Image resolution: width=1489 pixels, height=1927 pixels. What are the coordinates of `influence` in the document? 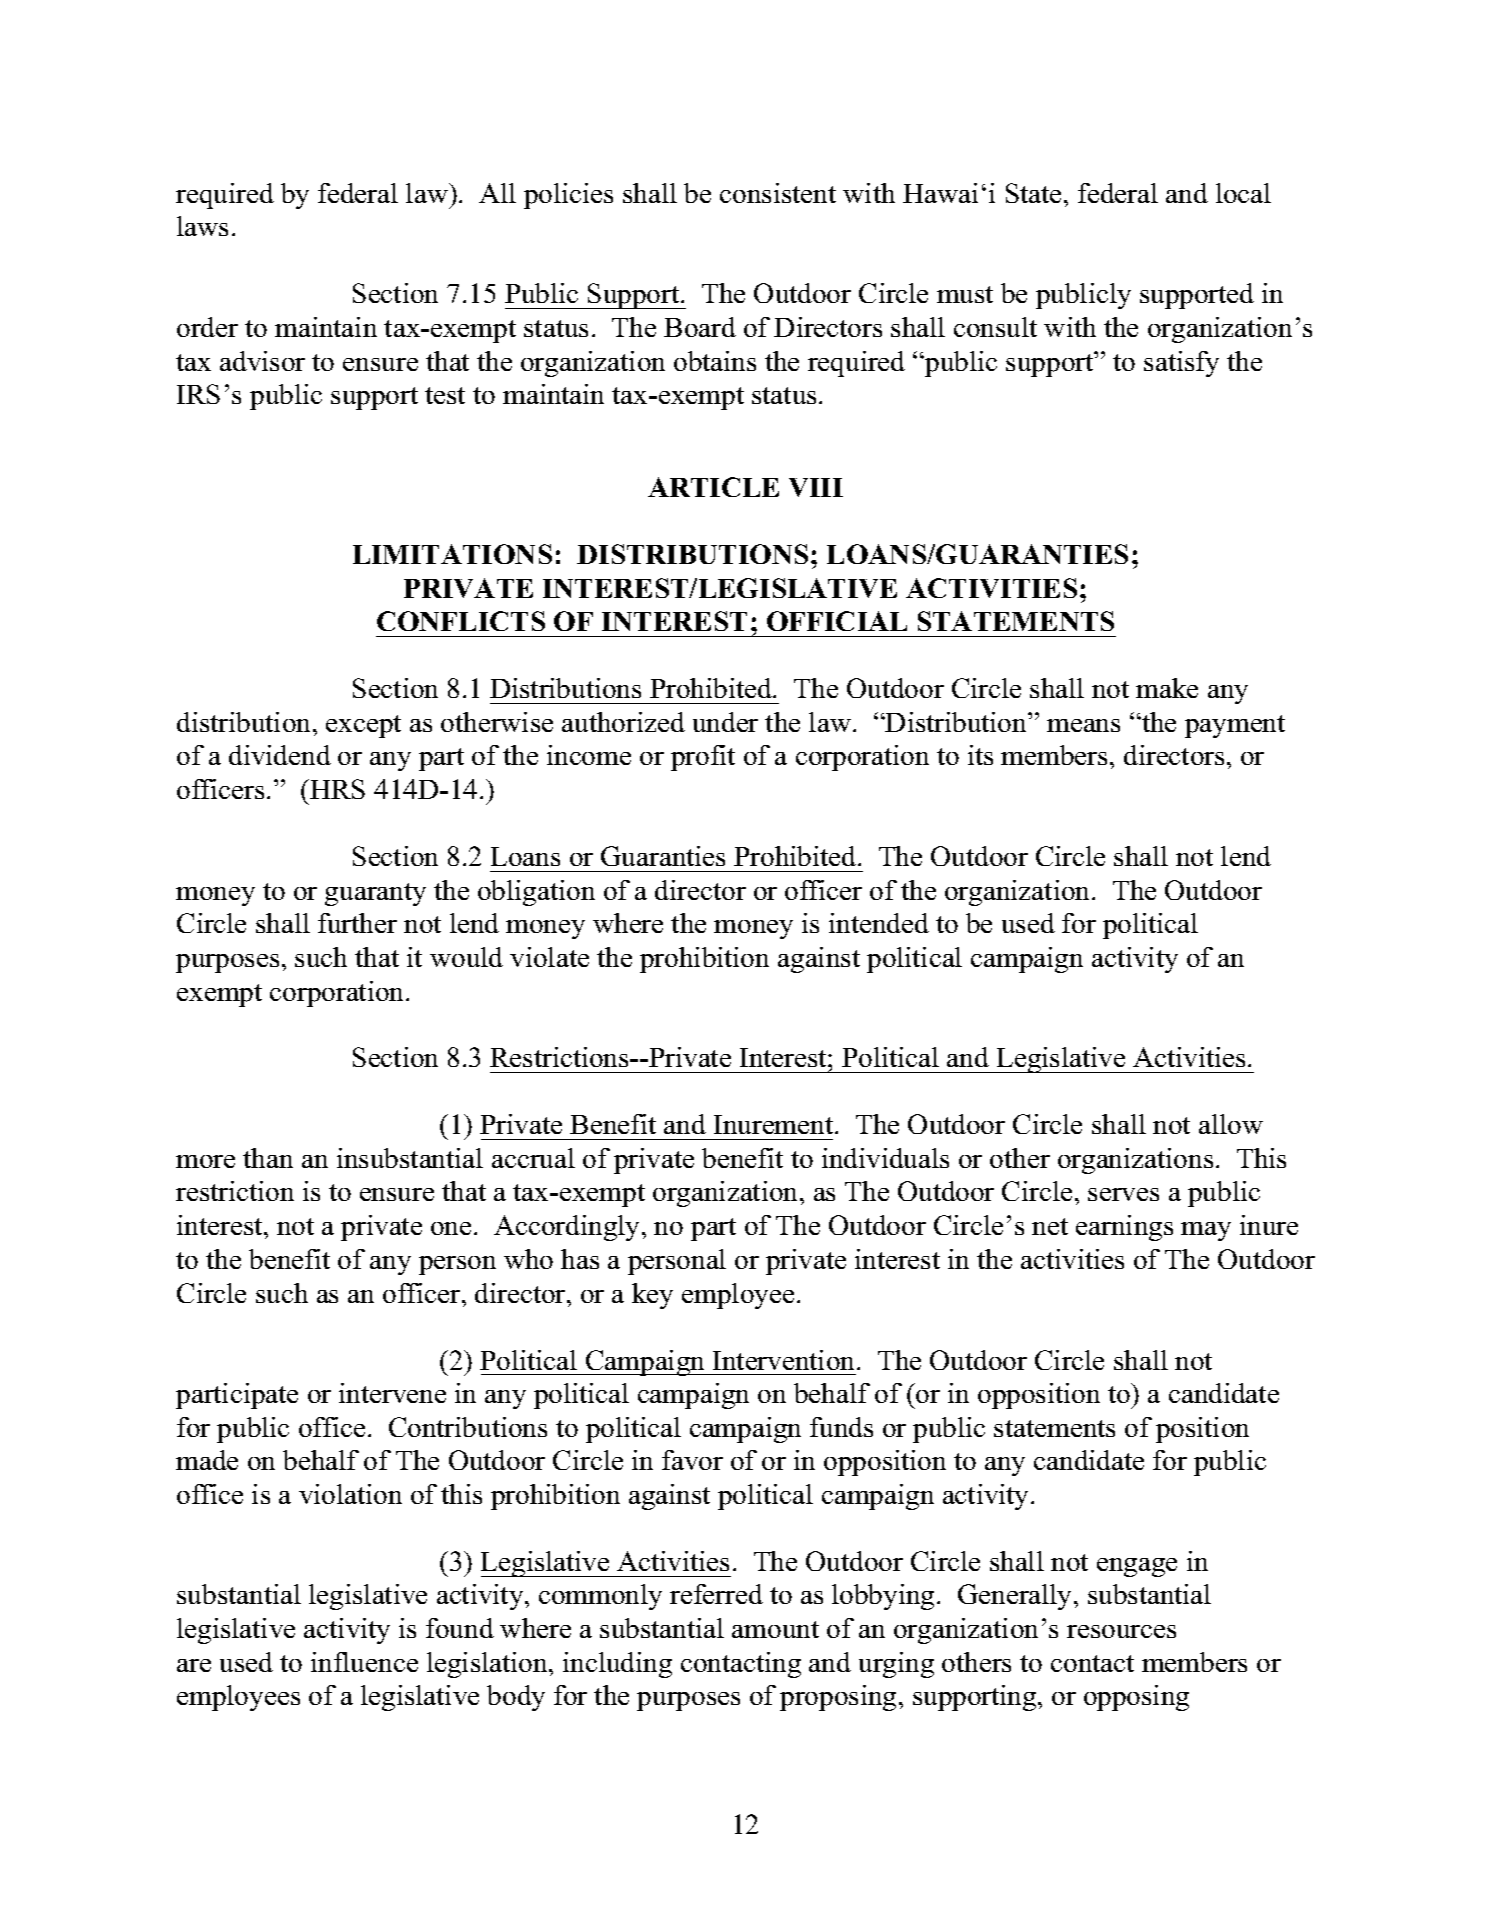 It's located at (364, 1662).
